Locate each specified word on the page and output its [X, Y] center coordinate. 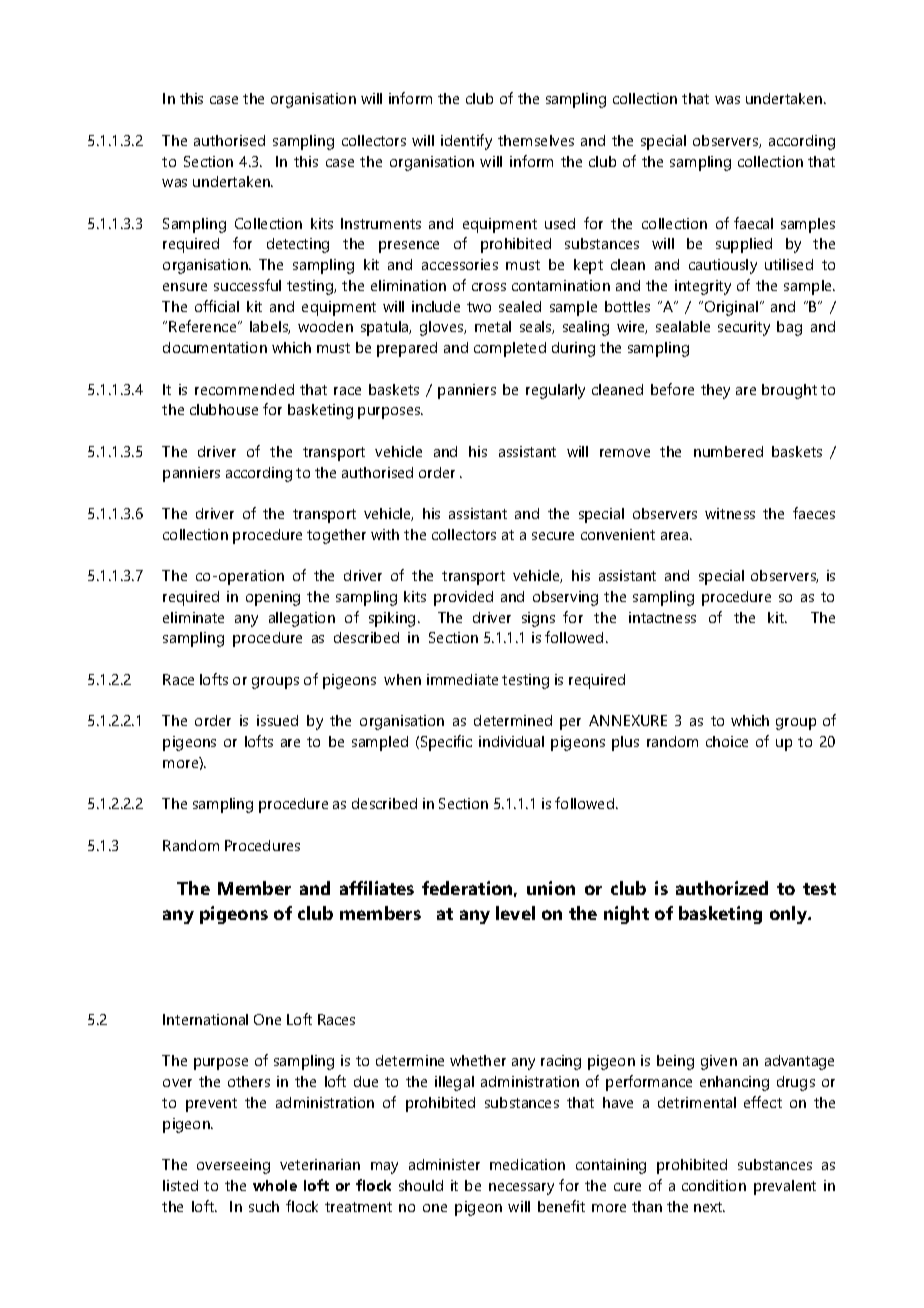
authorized [722, 888]
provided [463, 598]
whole [275, 1185]
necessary [521, 1189]
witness [730, 513]
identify [466, 142]
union [551, 888]
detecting [298, 245]
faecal [753, 223]
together [336, 536]
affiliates [377, 888]
